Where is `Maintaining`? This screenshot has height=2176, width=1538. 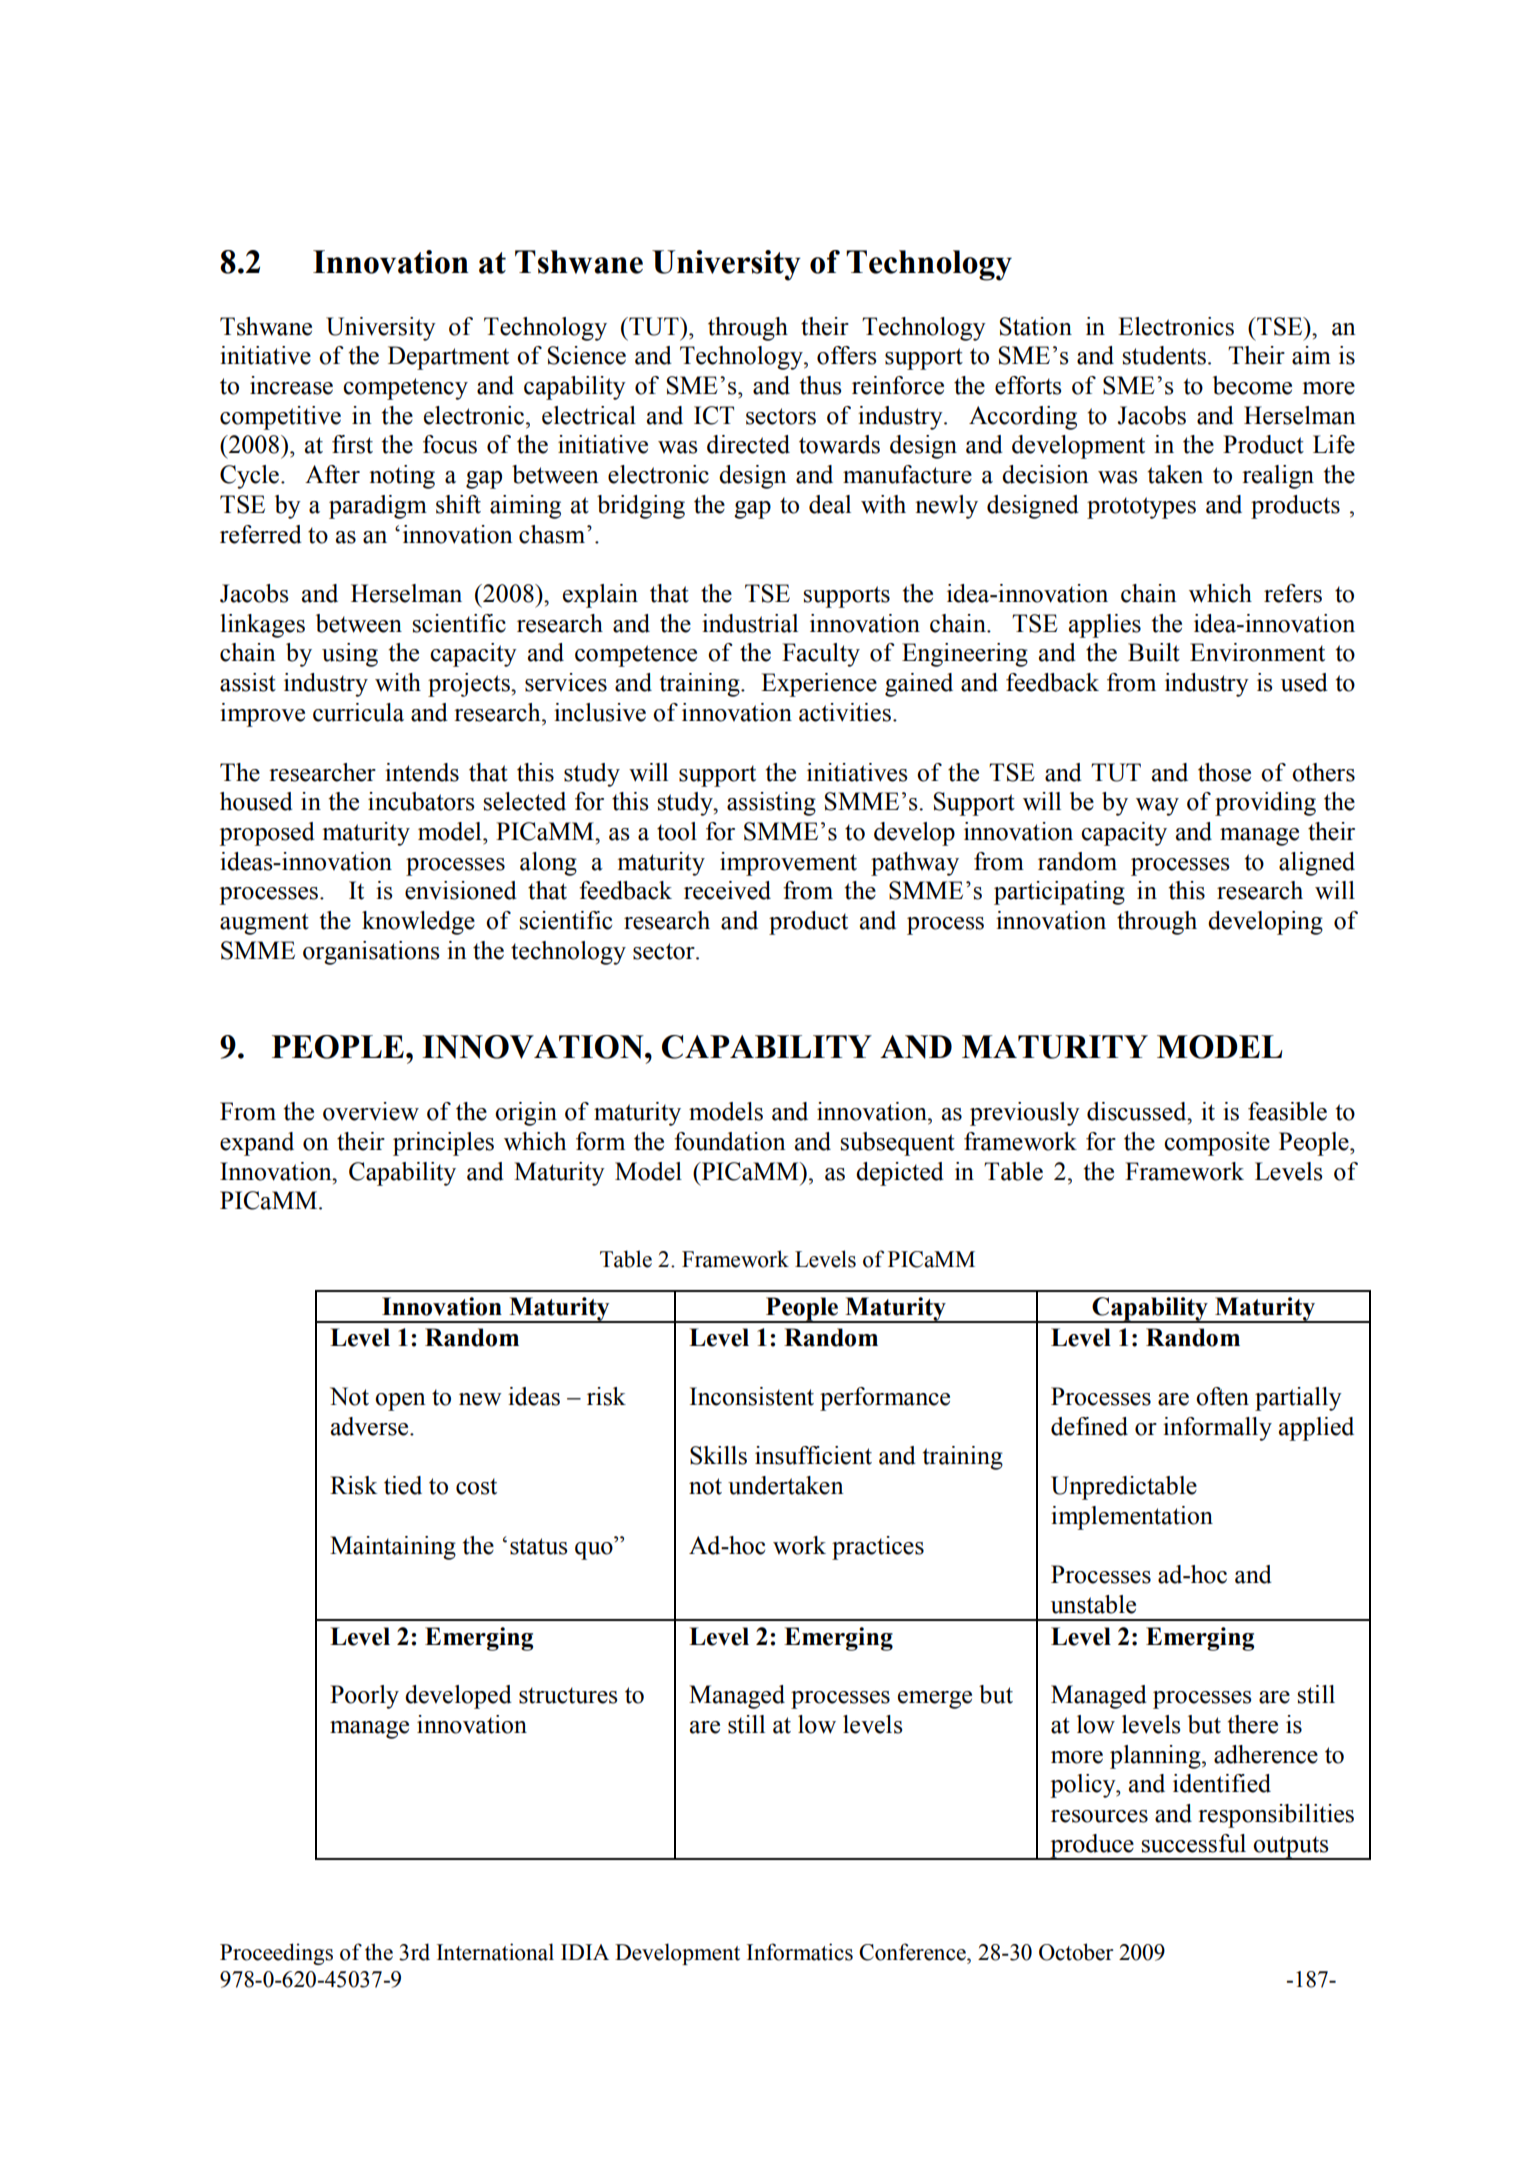
Maintaining is located at coordinates (393, 1548).
